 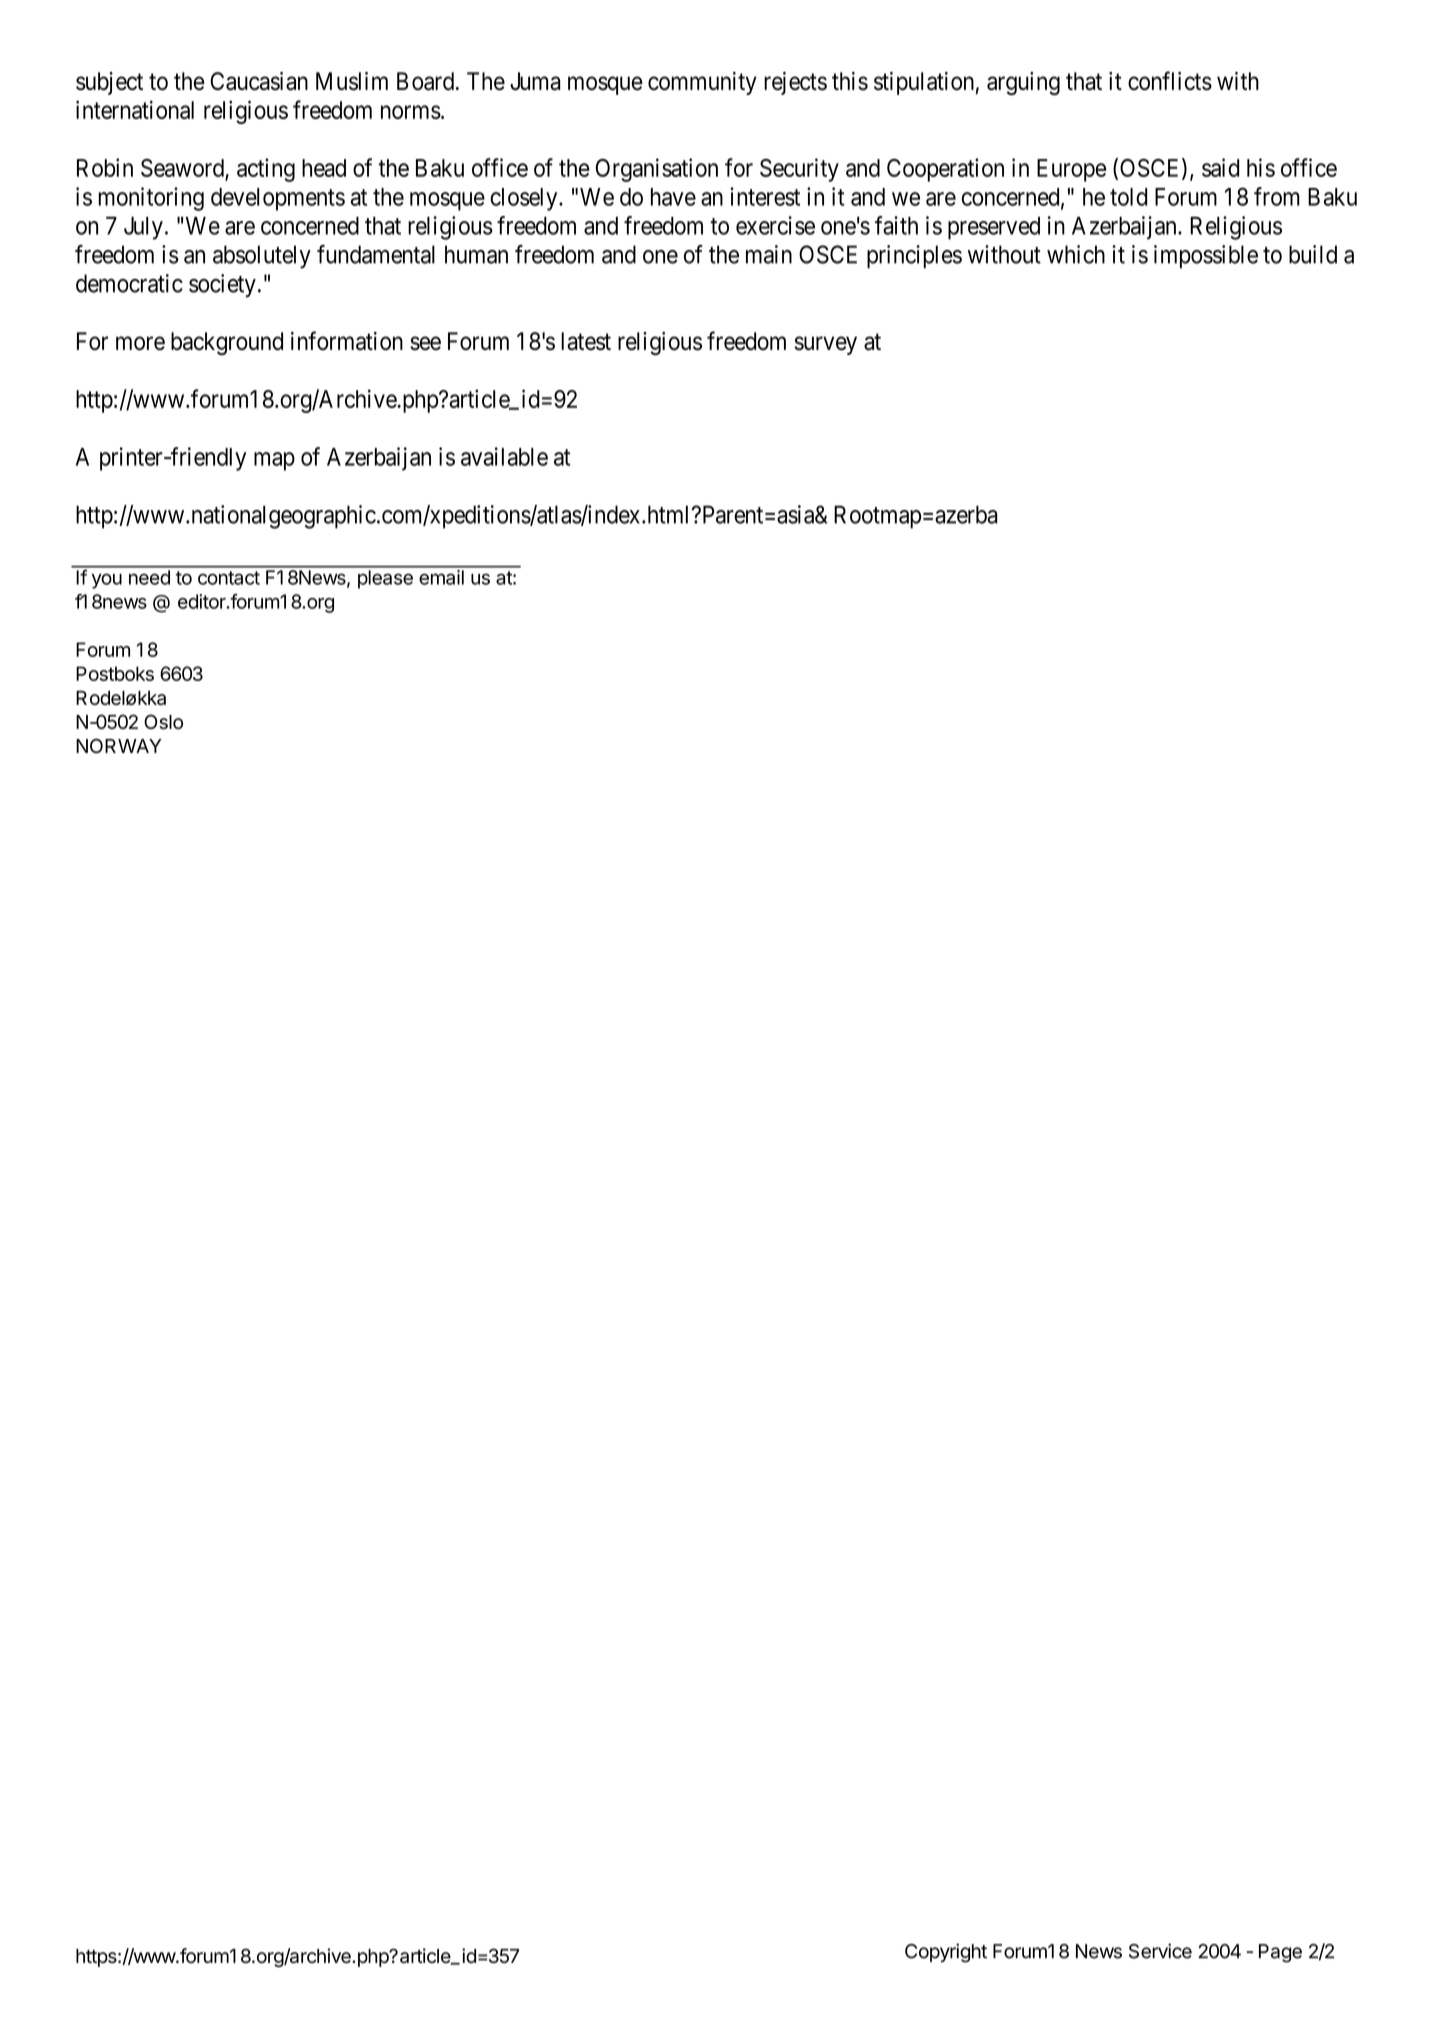 What do you see at coordinates (825, 345) in the document?
I see `survey` at bounding box center [825, 345].
